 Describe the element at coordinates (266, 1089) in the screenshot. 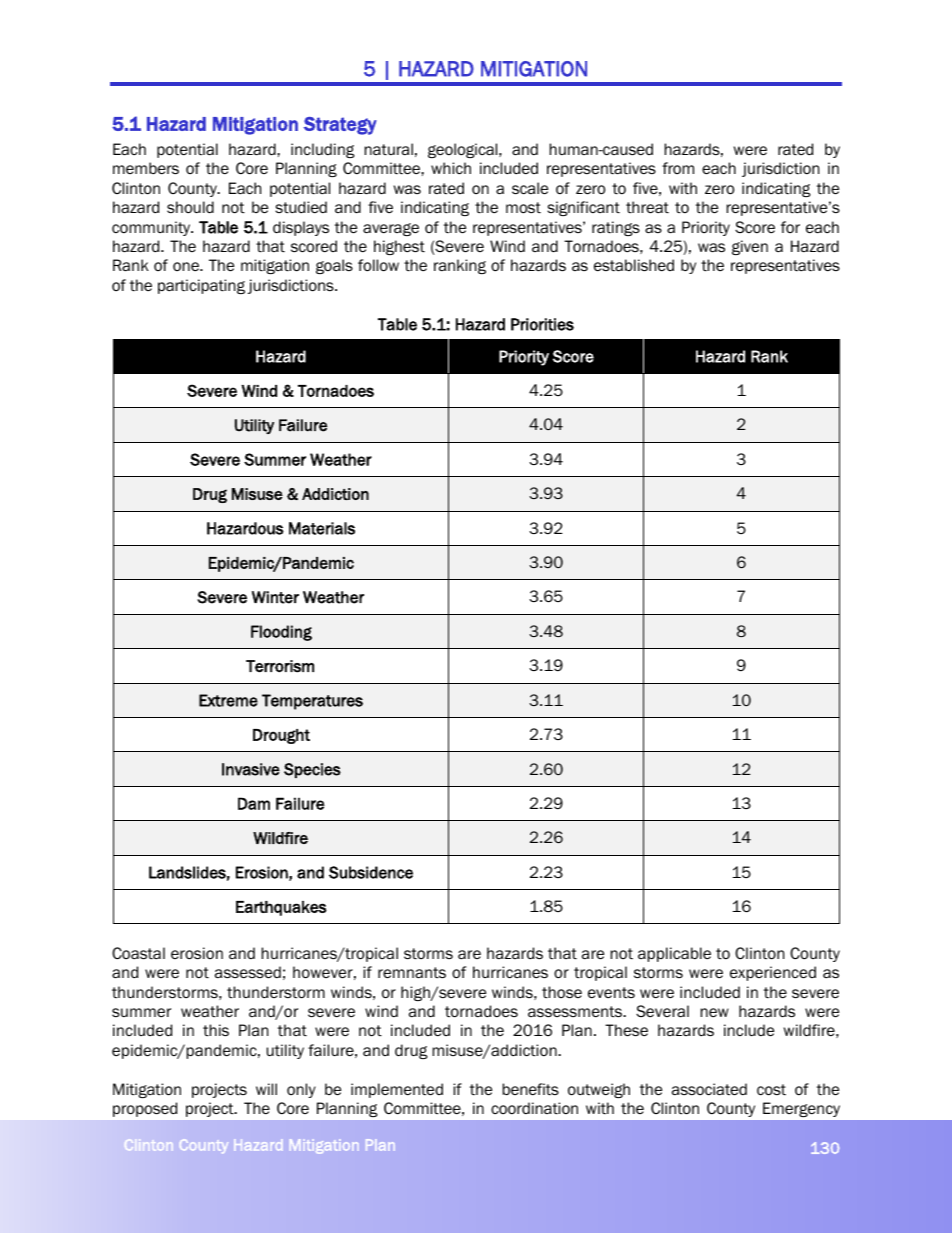

I see `will` at that location.
